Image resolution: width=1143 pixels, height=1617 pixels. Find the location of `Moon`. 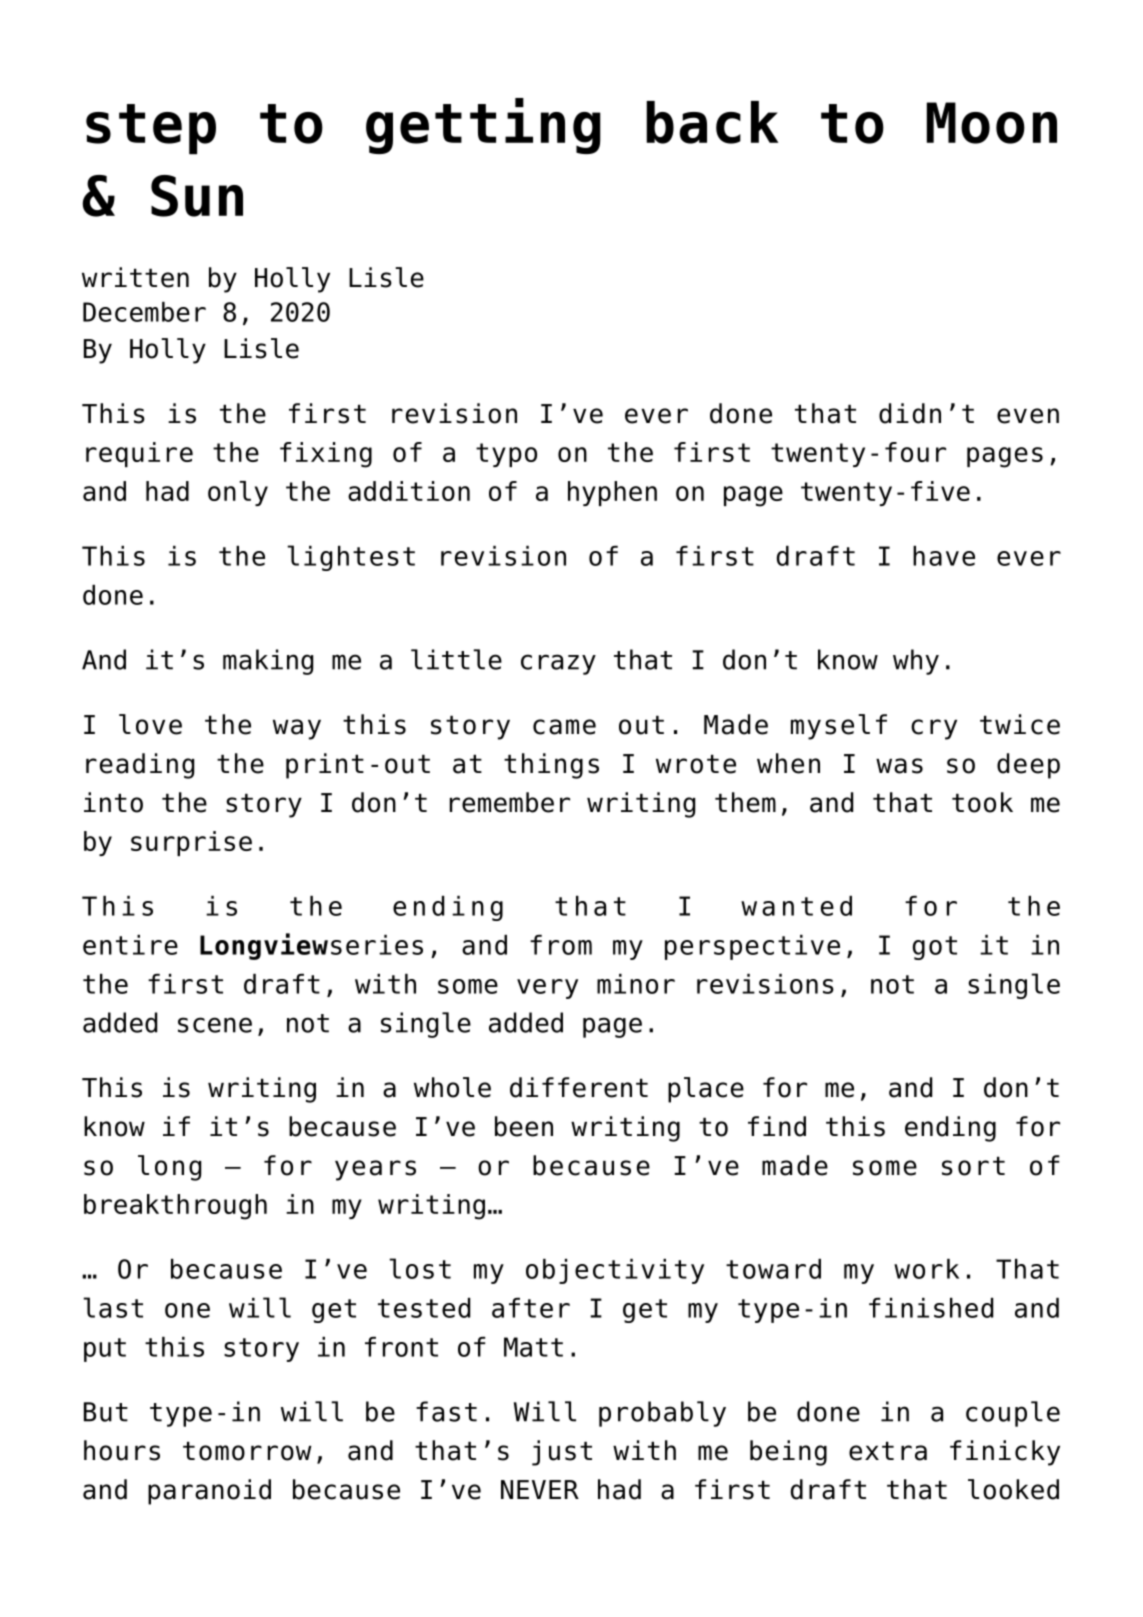

Moon is located at coordinates (992, 123).
